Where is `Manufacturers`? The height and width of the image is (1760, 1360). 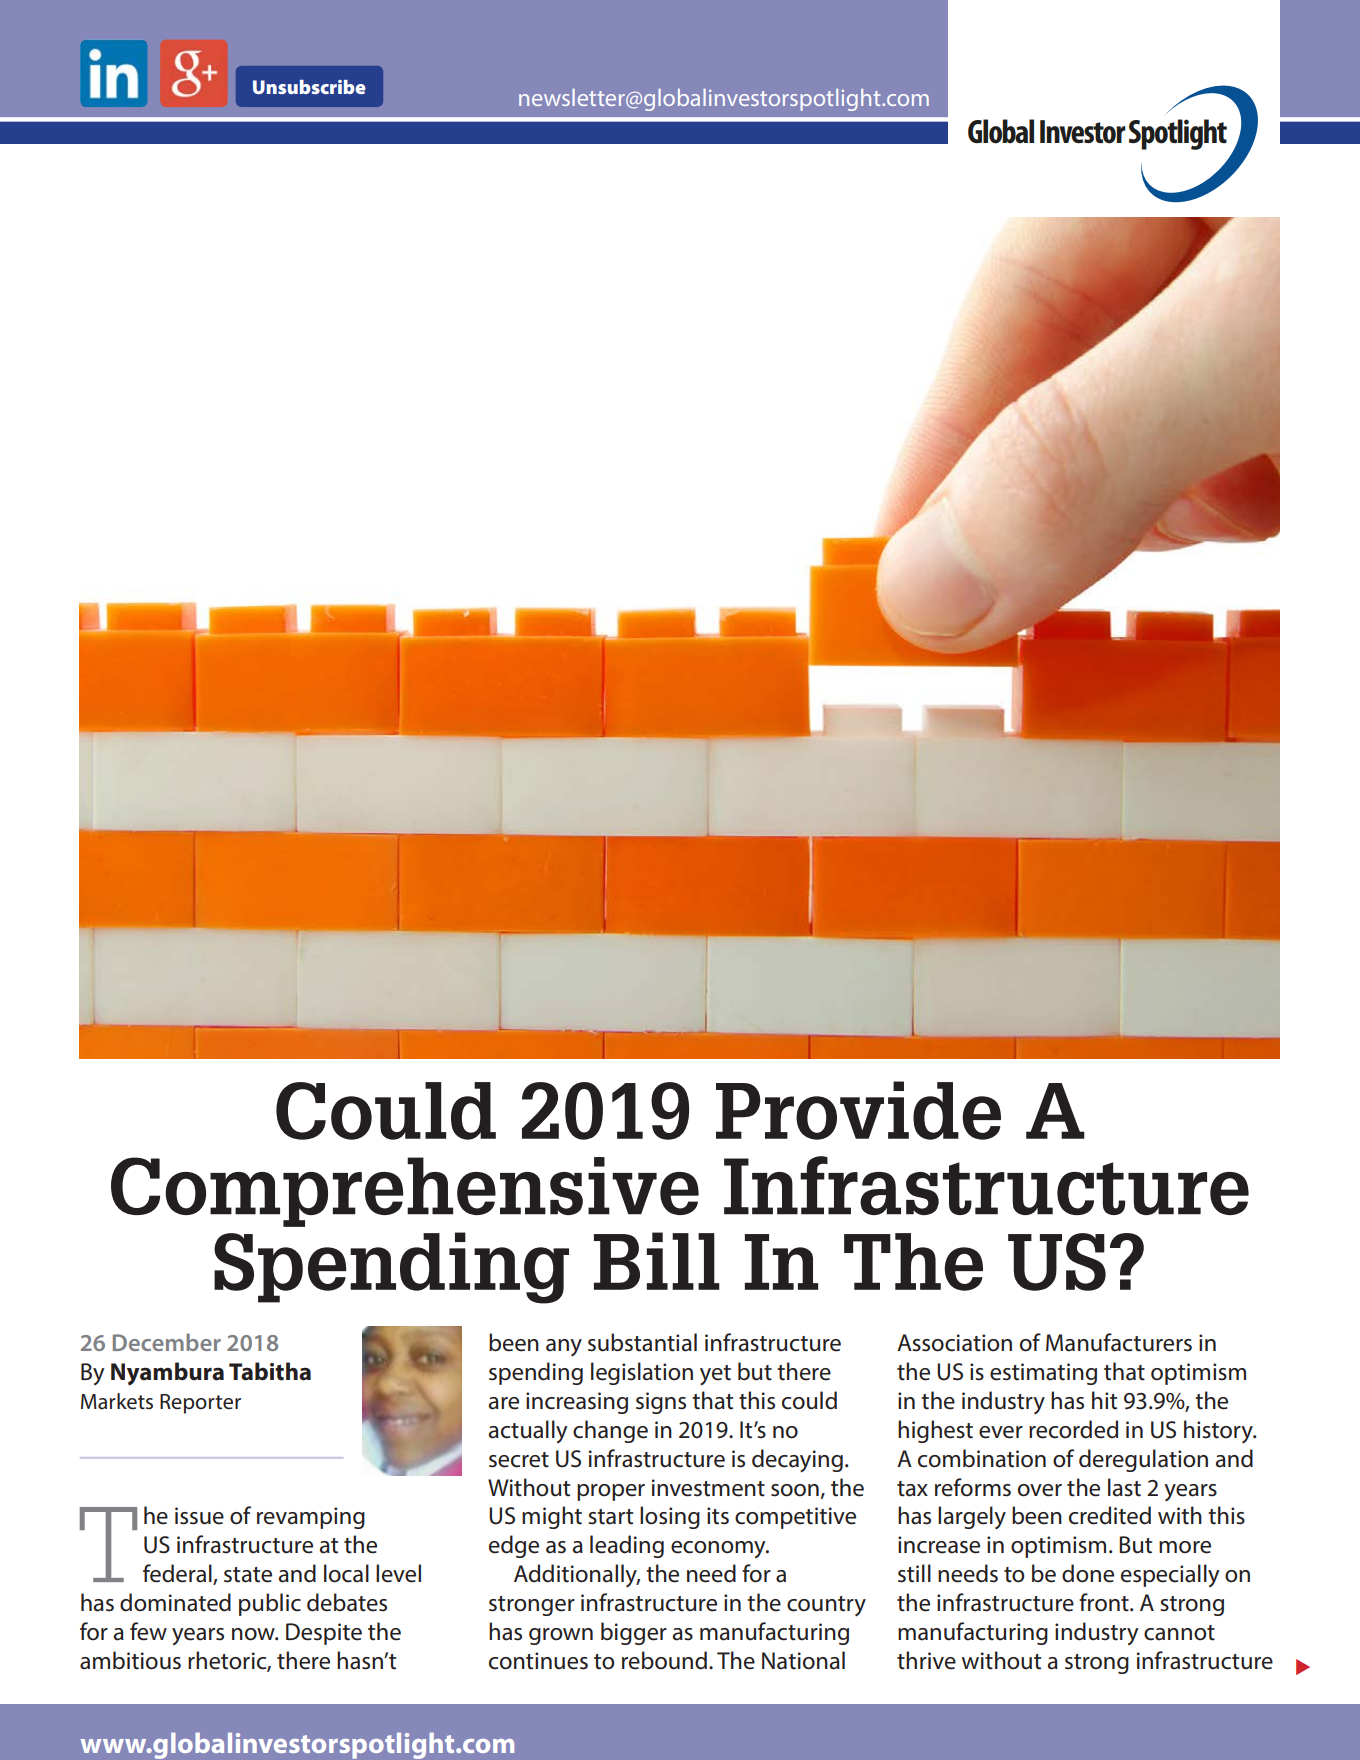
Manufacturers is located at coordinates (1119, 1342).
